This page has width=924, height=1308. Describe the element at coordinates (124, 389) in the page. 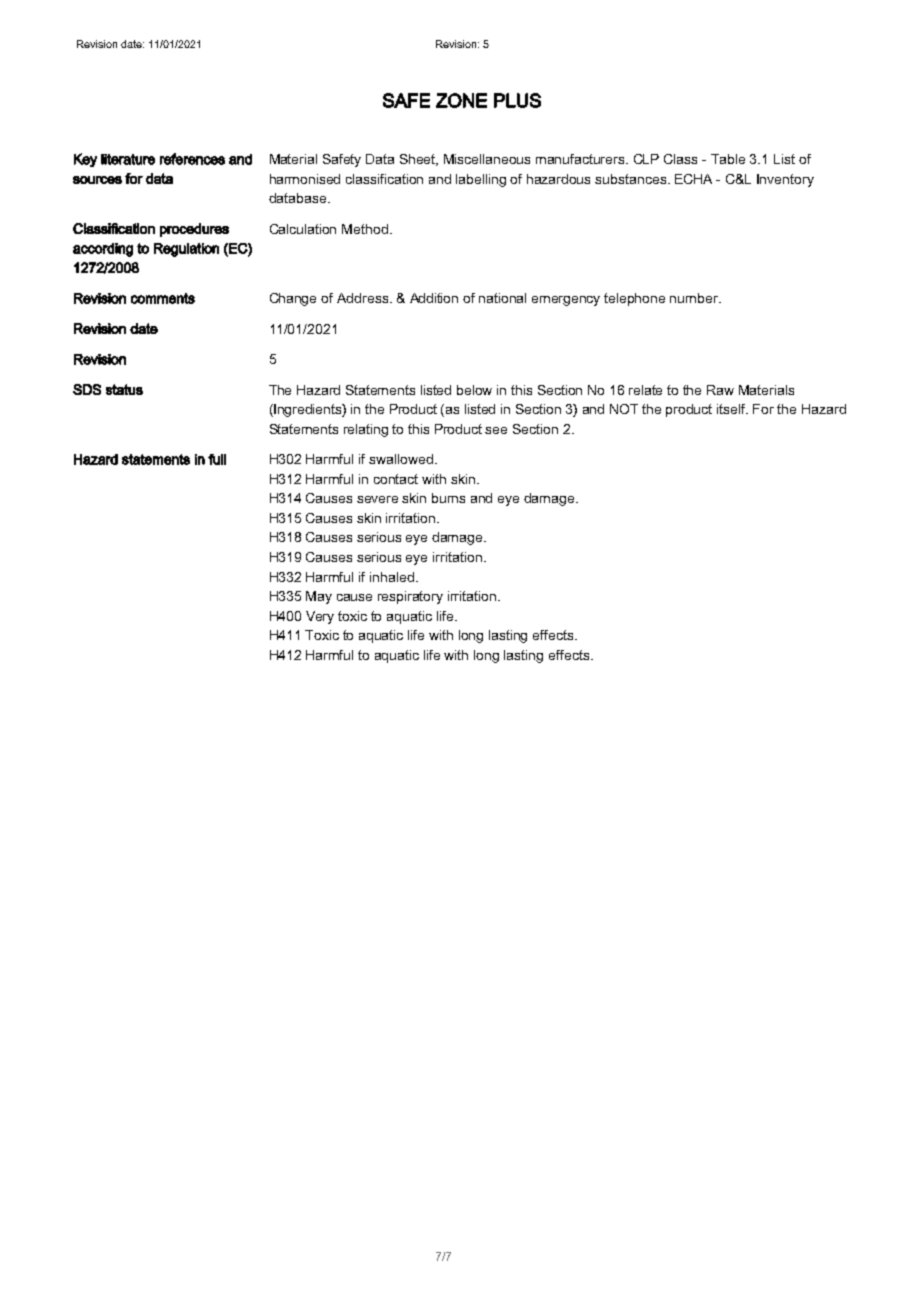

I see `status` at that location.
